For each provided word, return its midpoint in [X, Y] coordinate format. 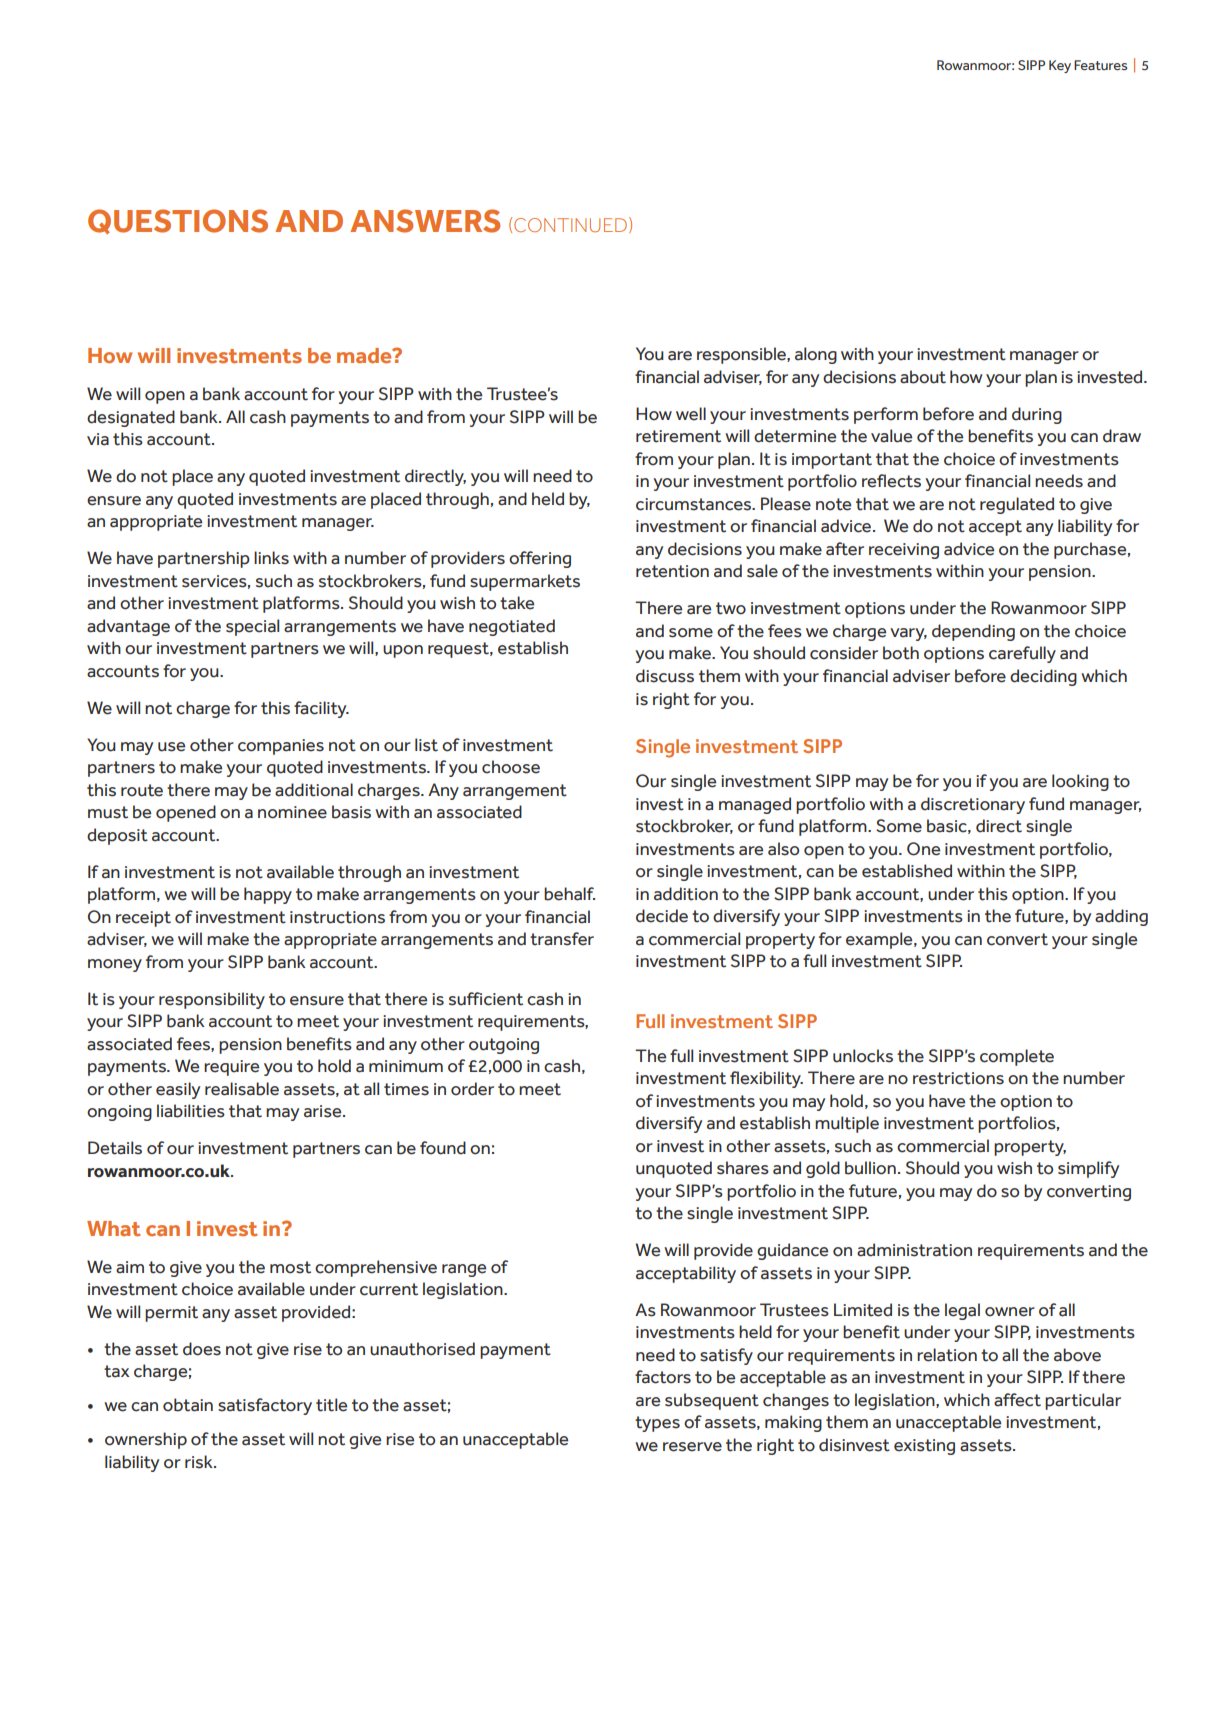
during [1037, 415]
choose [511, 767]
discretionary [973, 805]
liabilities [191, 1111]
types [657, 1424]
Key [1060, 66]
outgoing [504, 1046]
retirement [678, 436]
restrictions [958, 1078]
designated [131, 418]
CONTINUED [570, 225]
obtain [188, 1405]
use [171, 747]
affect [1017, 1400]
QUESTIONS [178, 221]
